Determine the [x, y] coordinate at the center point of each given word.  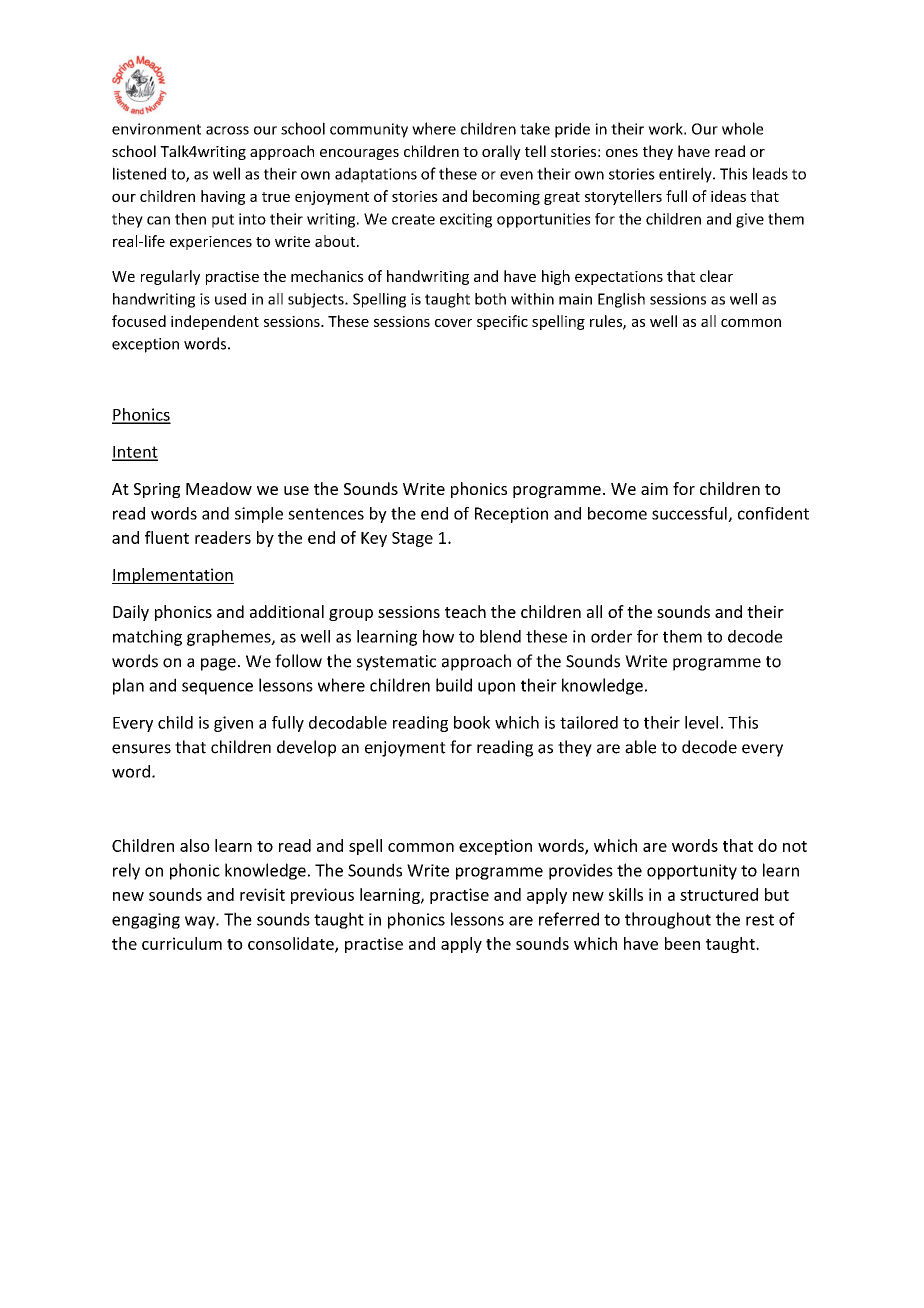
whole [742, 128]
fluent [167, 537]
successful [690, 514]
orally [501, 152]
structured [719, 894]
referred [569, 919]
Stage [412, 539]
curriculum [182, 943]
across [227, 130]
